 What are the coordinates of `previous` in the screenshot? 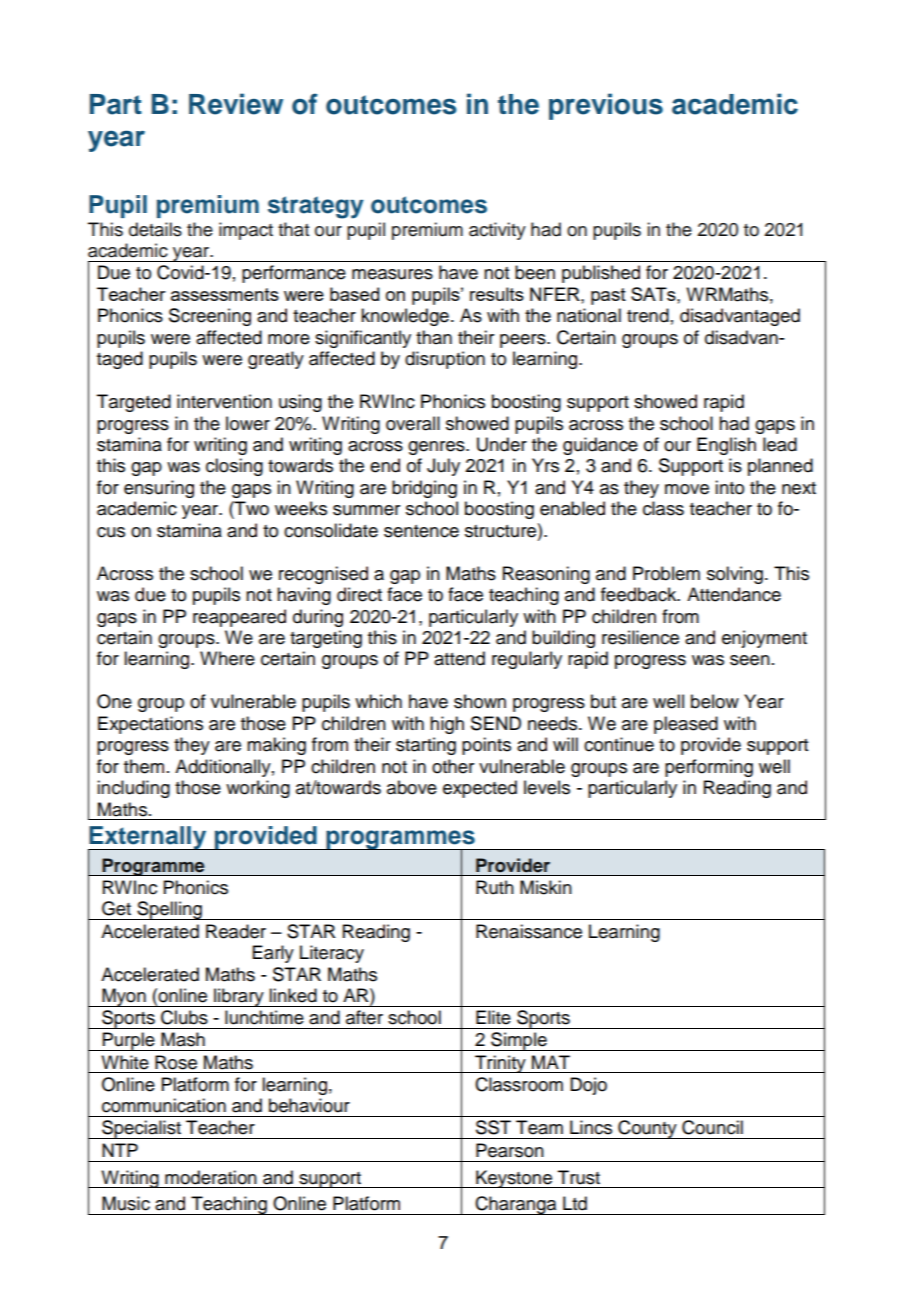 It's located at (606, 106).
